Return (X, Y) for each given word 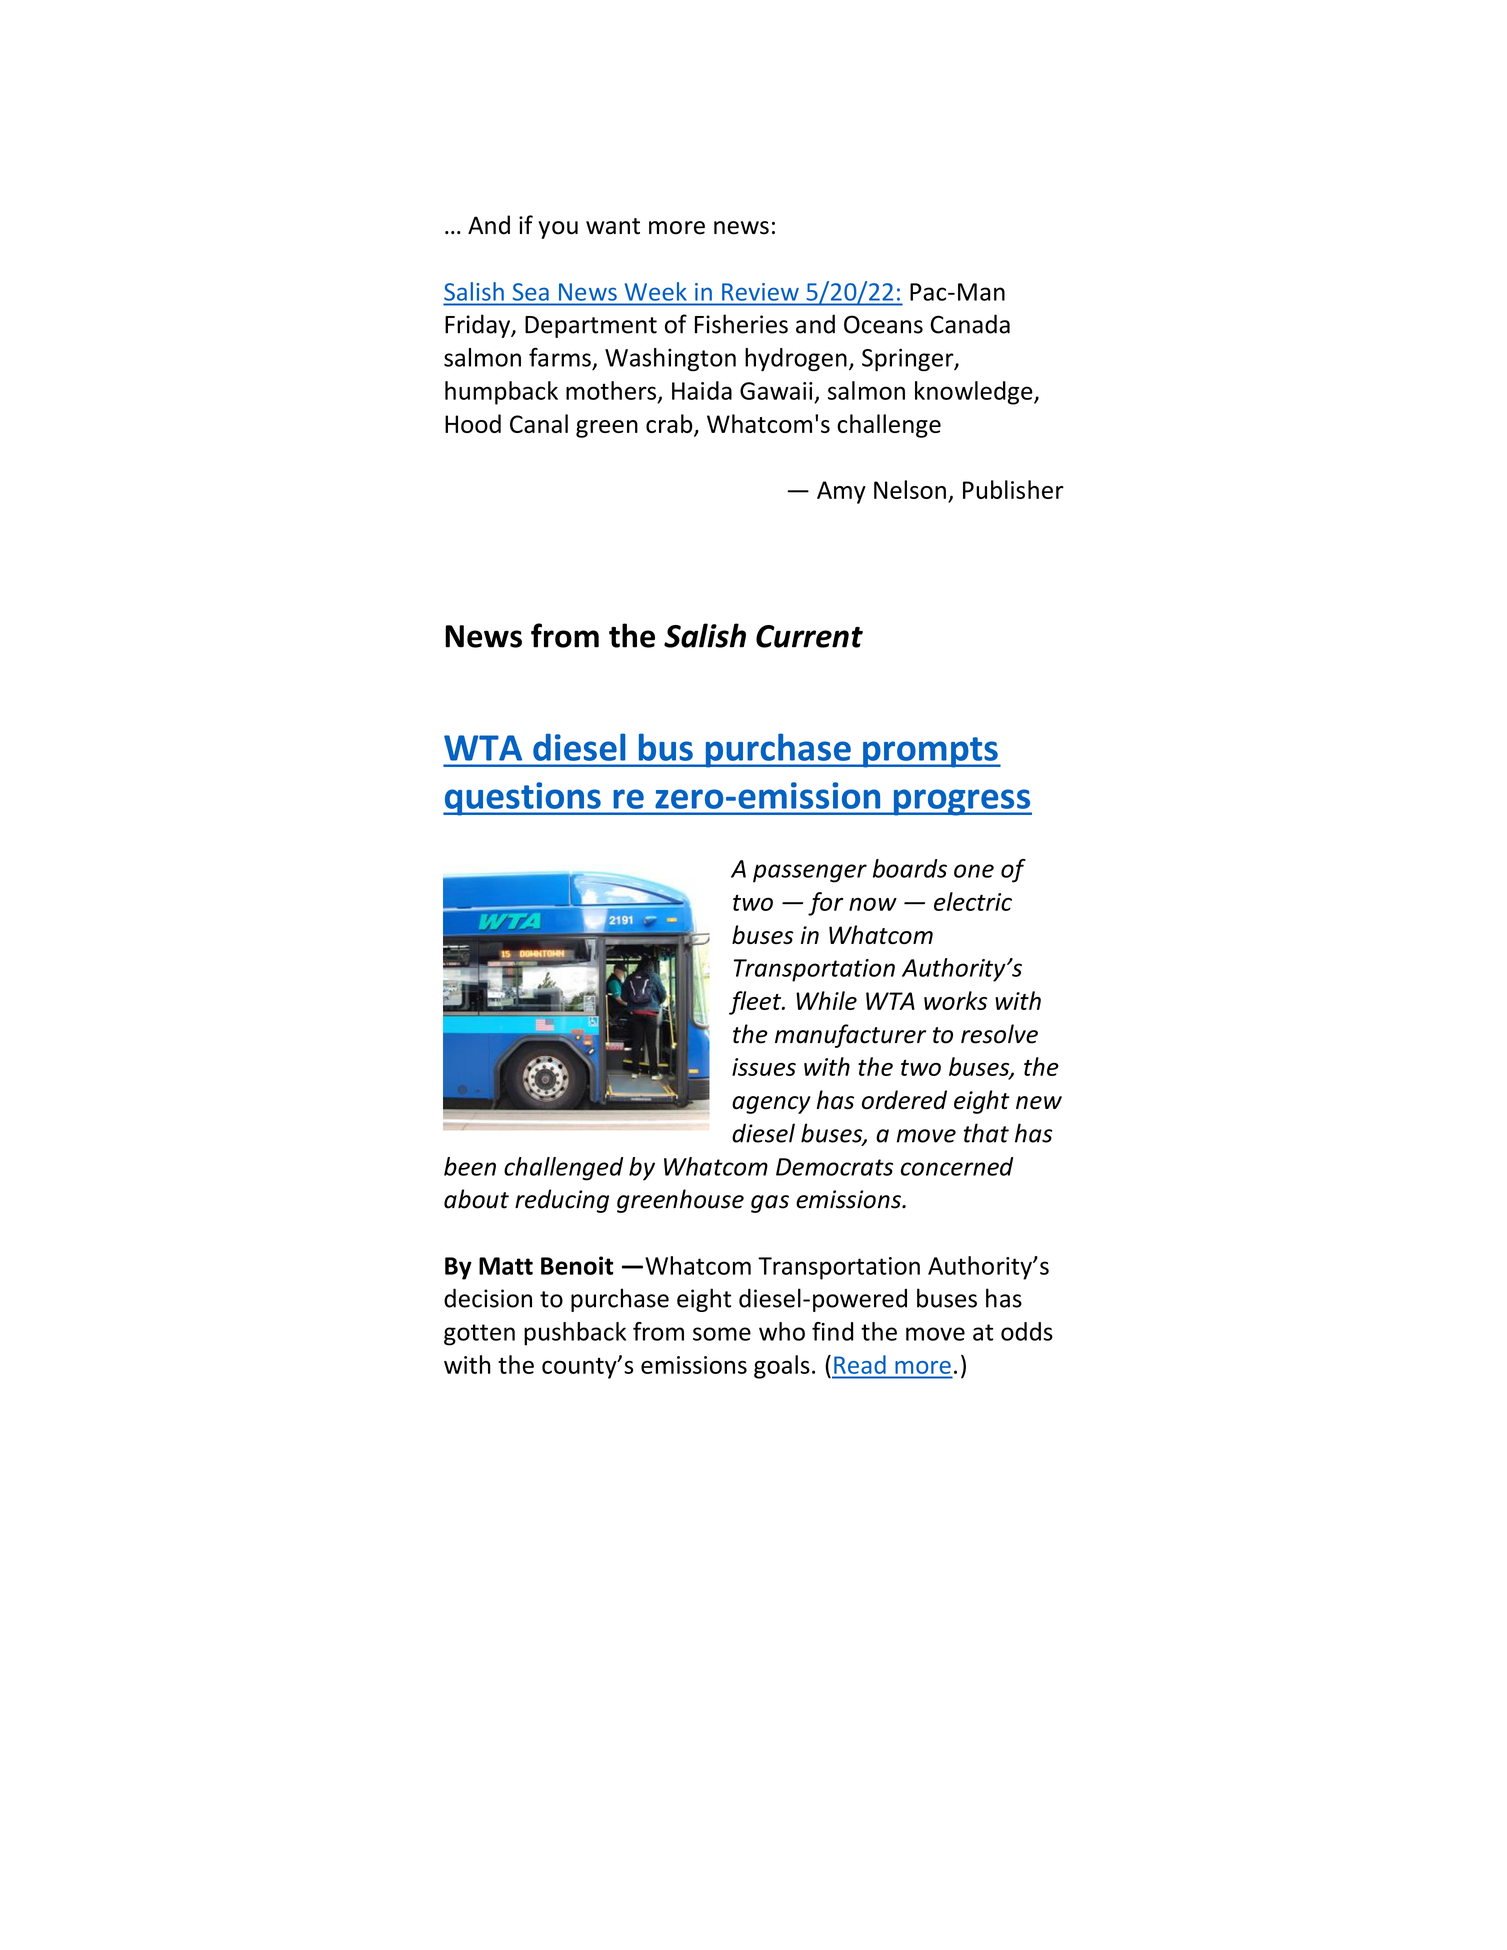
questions (523, 799)
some (722, 1334)
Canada (970, 324)
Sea (531, 292)
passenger (810, 873)
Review (760, 292)
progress (961, 802)
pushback (575, 1334)
